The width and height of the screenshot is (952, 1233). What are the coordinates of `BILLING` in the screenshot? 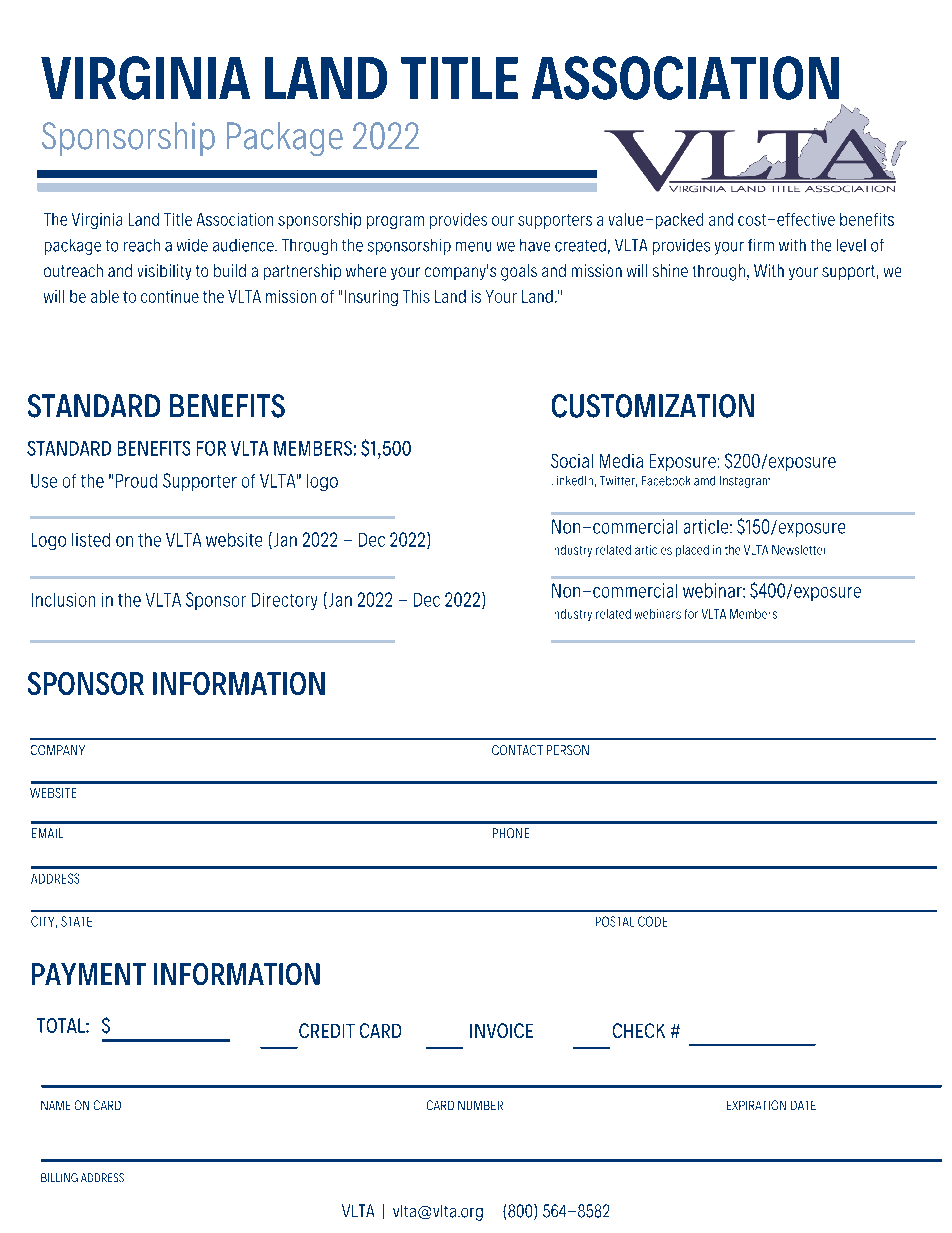 It's located at (59, 1177).
